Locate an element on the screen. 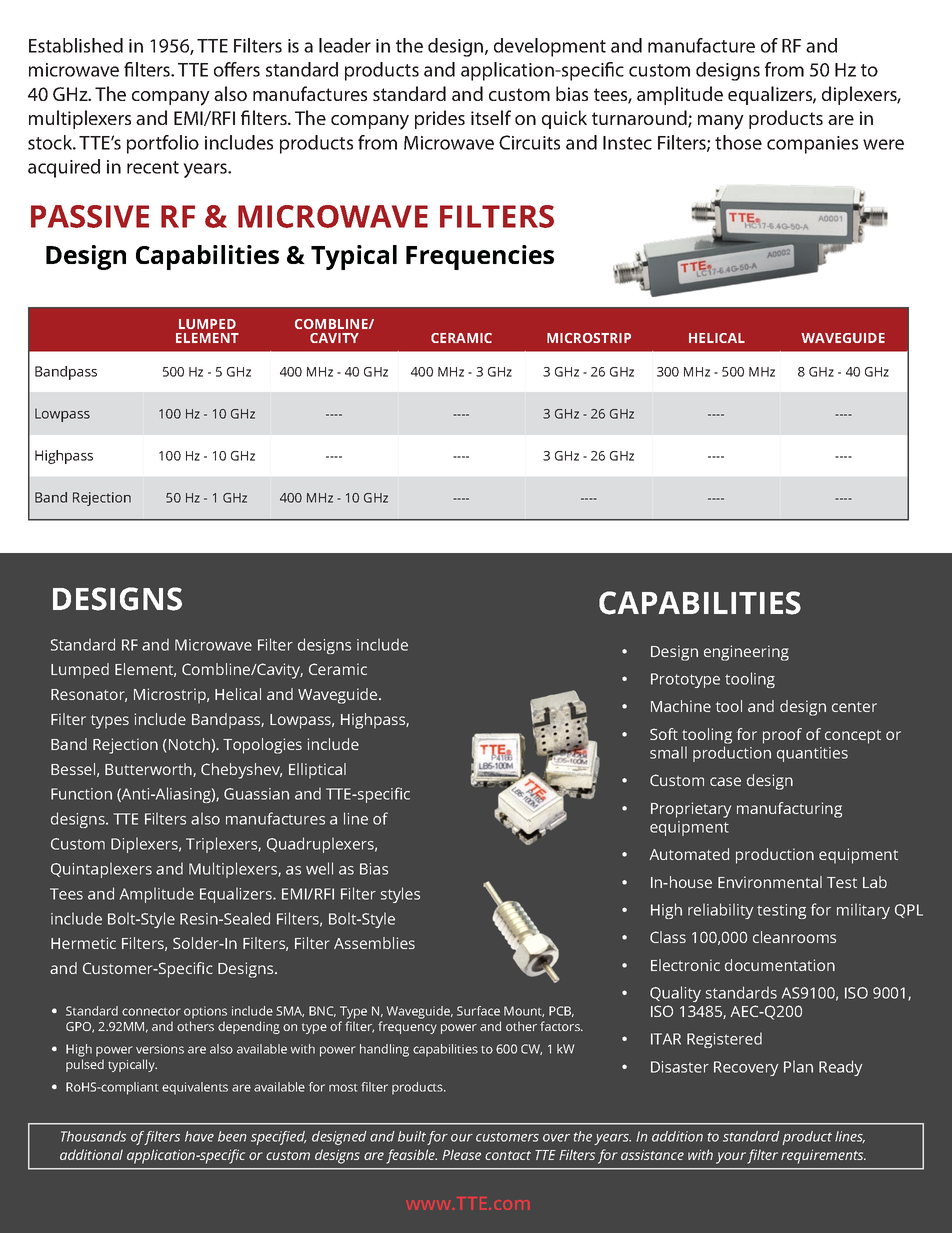 The width and height of the screenshot is (952, 1233). companies is located at coordinates (812, 145).
